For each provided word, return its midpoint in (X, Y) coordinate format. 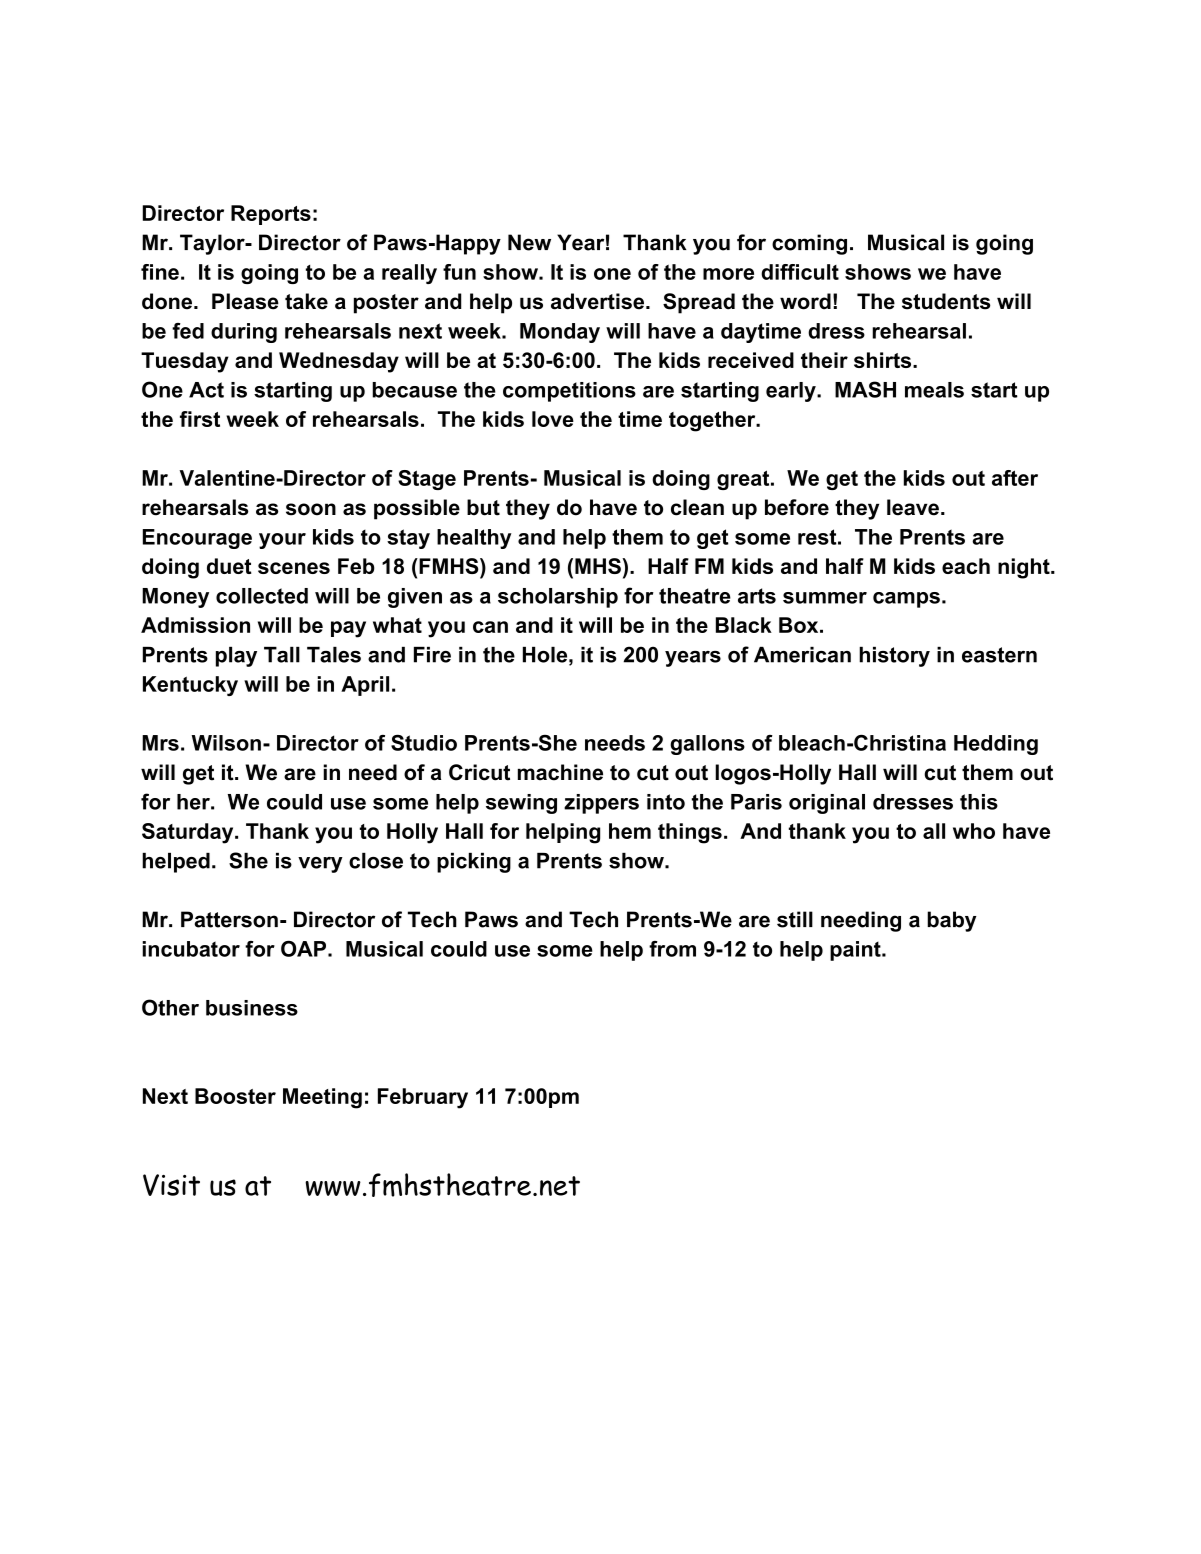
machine (560, 772)
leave (913, 507)
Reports (271, 215)
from (672, 949)
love (553, 419)
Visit (171, 1185)
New (529, 242)
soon (311, 509)
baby (952, 921)
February (423, 1098)
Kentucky (190, 686)
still (795, 919)
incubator (191, 949)
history (894, 657)
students (946, 301)
